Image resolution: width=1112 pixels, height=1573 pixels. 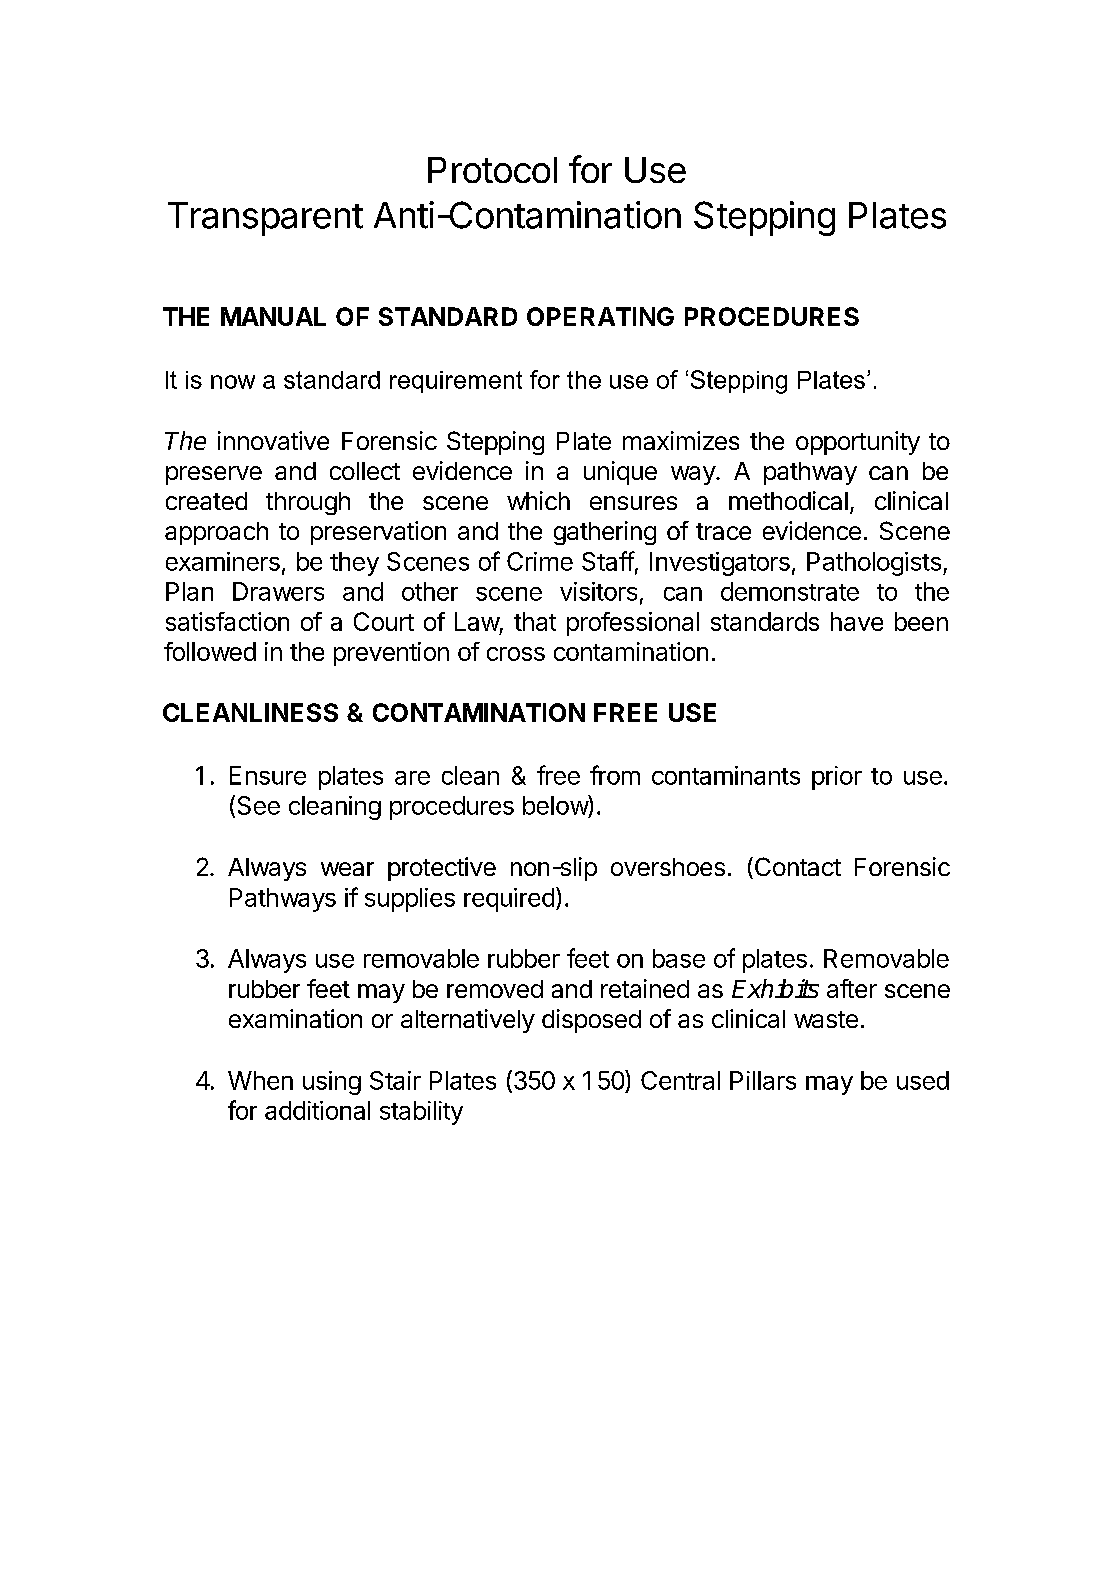 I want to click on Contact, so click(x=796, y=868).
